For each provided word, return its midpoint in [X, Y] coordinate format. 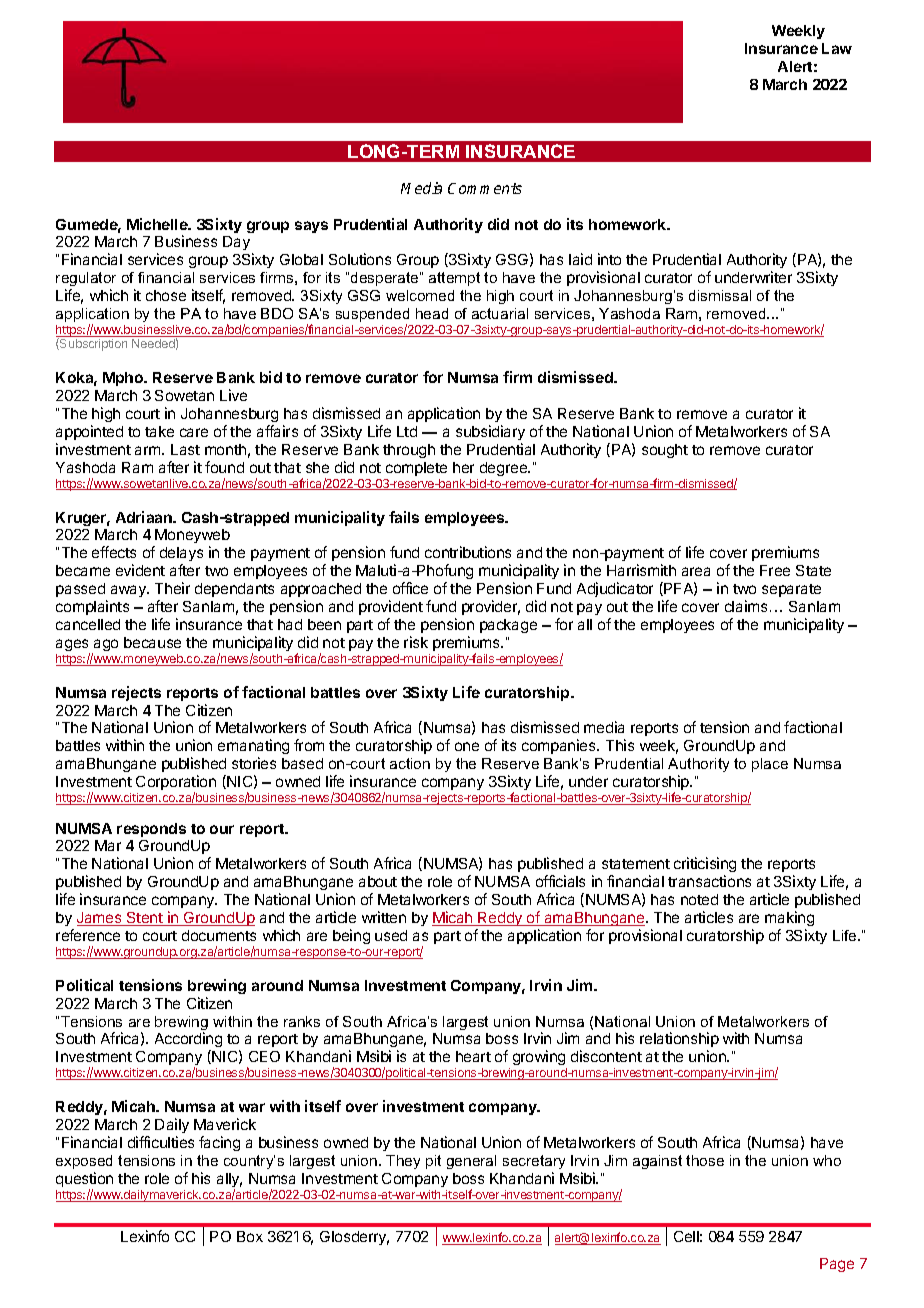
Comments [485, 188]
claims [746, 606]
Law [837, 48]
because [152, 642]
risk [416, 642]
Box [250, 1236]
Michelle [158, 224]
